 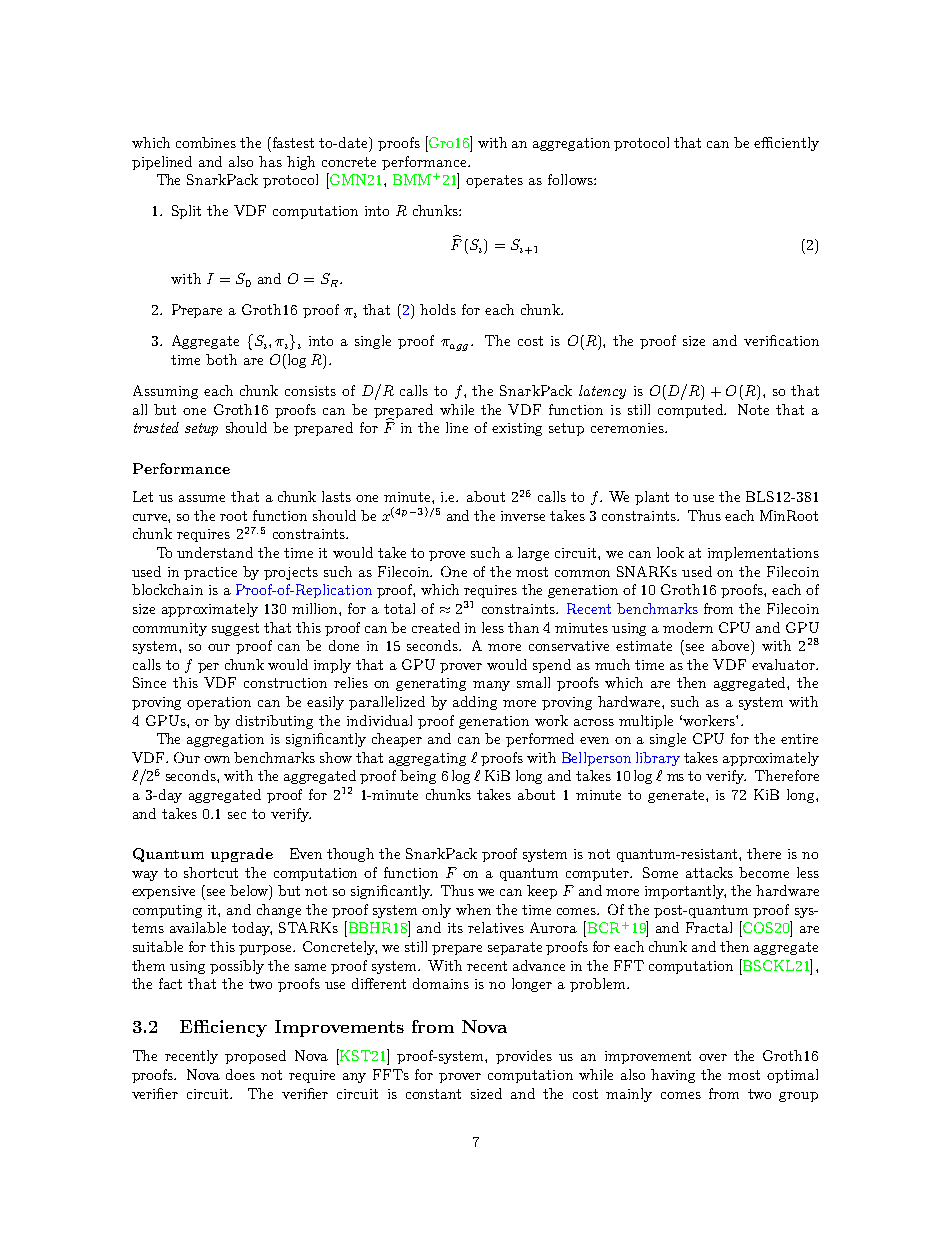 What do you see at coordinates (786, 144) in the screenshot?
I see `efficiently` at bounding box center [786, 144].
